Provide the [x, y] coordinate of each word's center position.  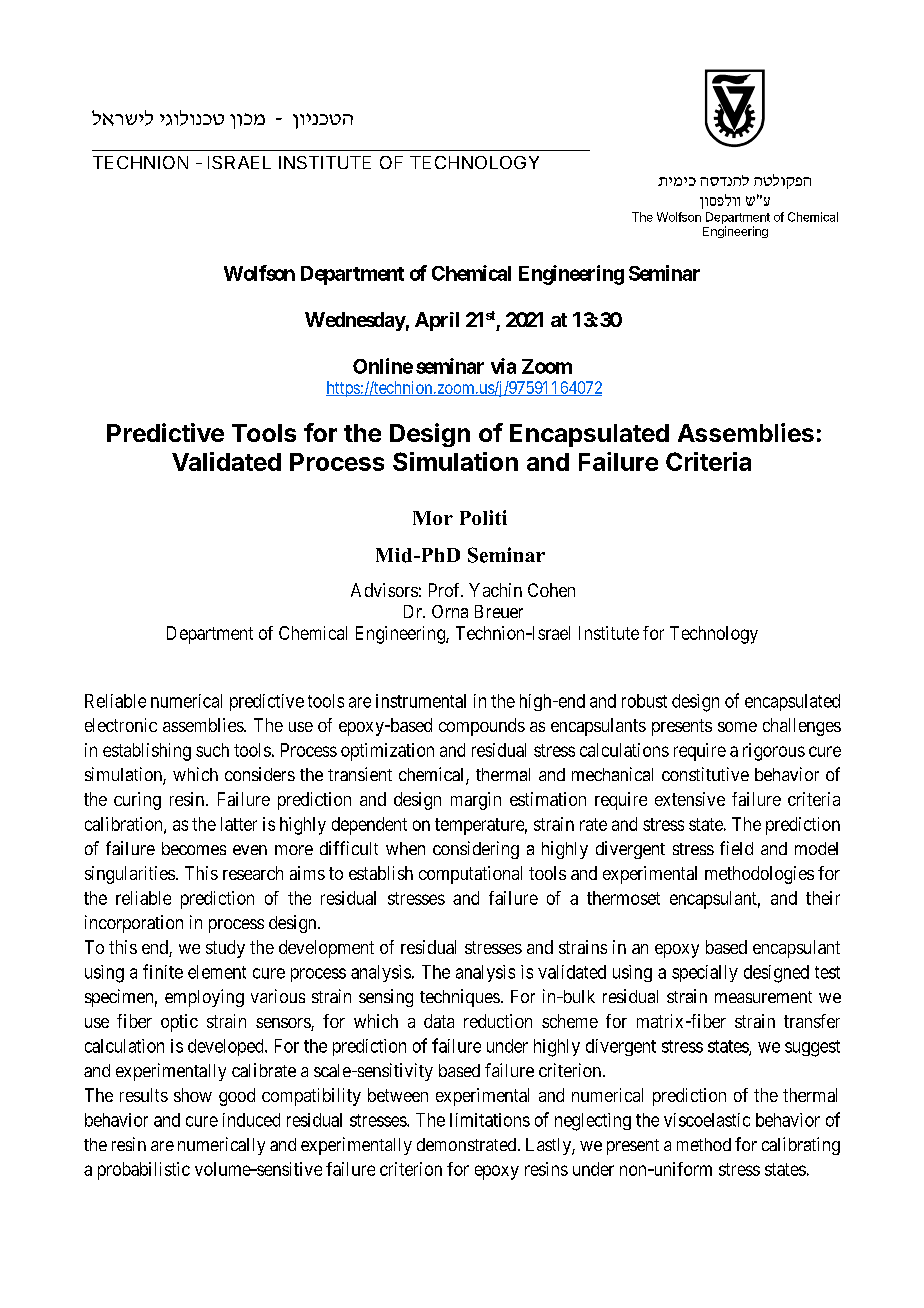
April [437, 321]
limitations [490, 1120]
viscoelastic [707, 1120]
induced [251, 1120]
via [503, 366]
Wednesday [355, 321]
